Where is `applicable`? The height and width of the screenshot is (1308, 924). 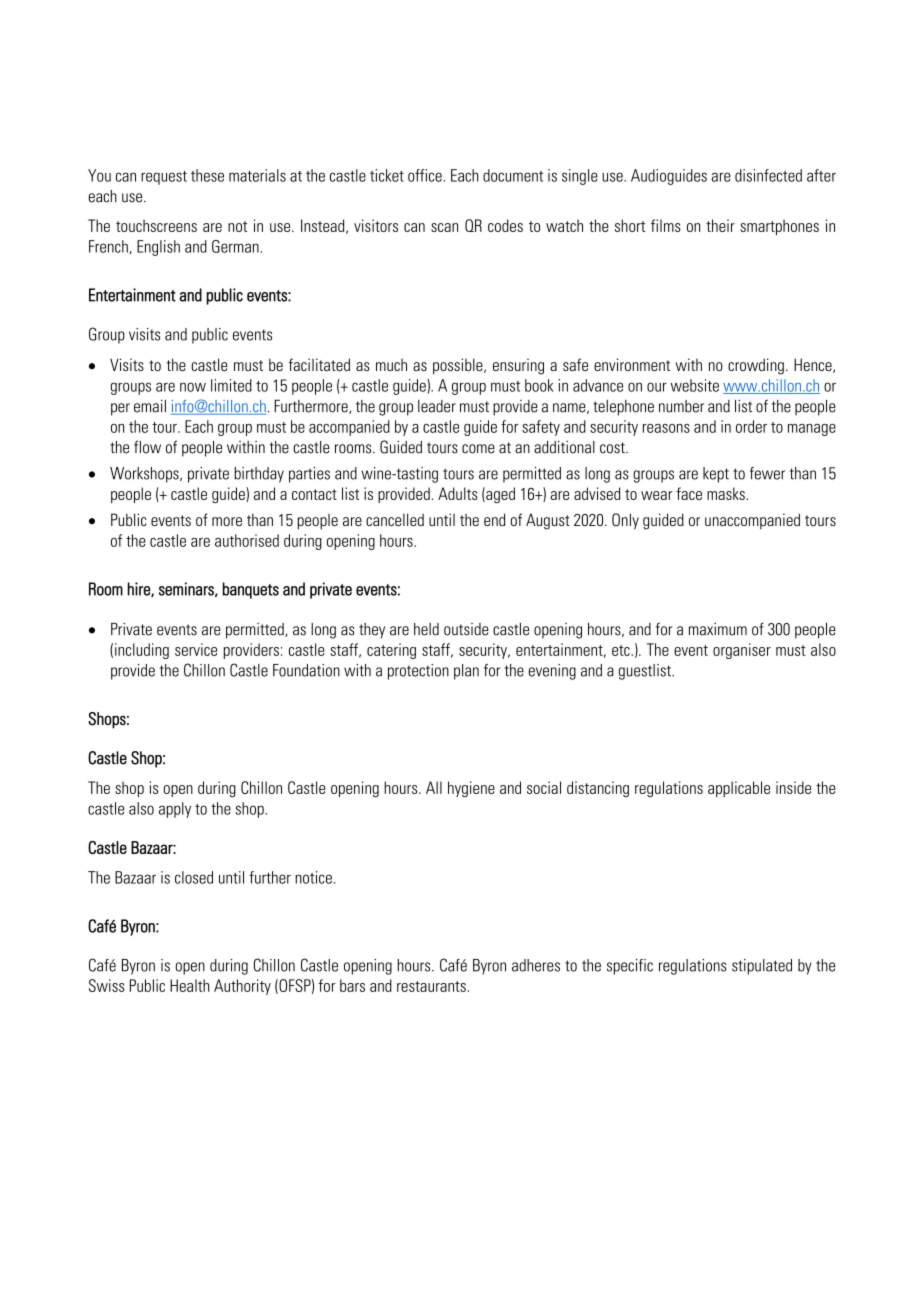 applicable is located at coordinates (739, 789).
